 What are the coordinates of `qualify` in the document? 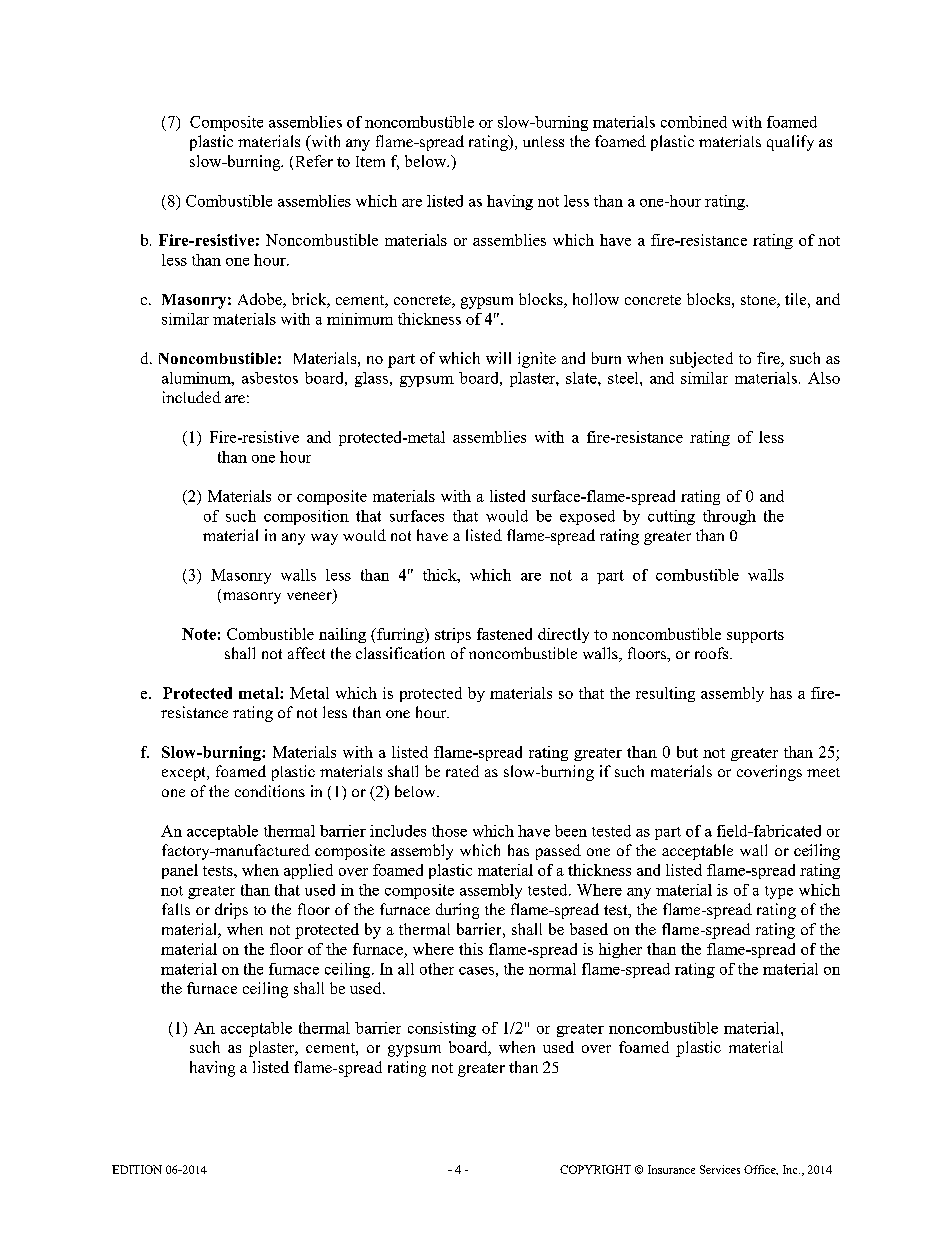 It's located at (790, 143).
